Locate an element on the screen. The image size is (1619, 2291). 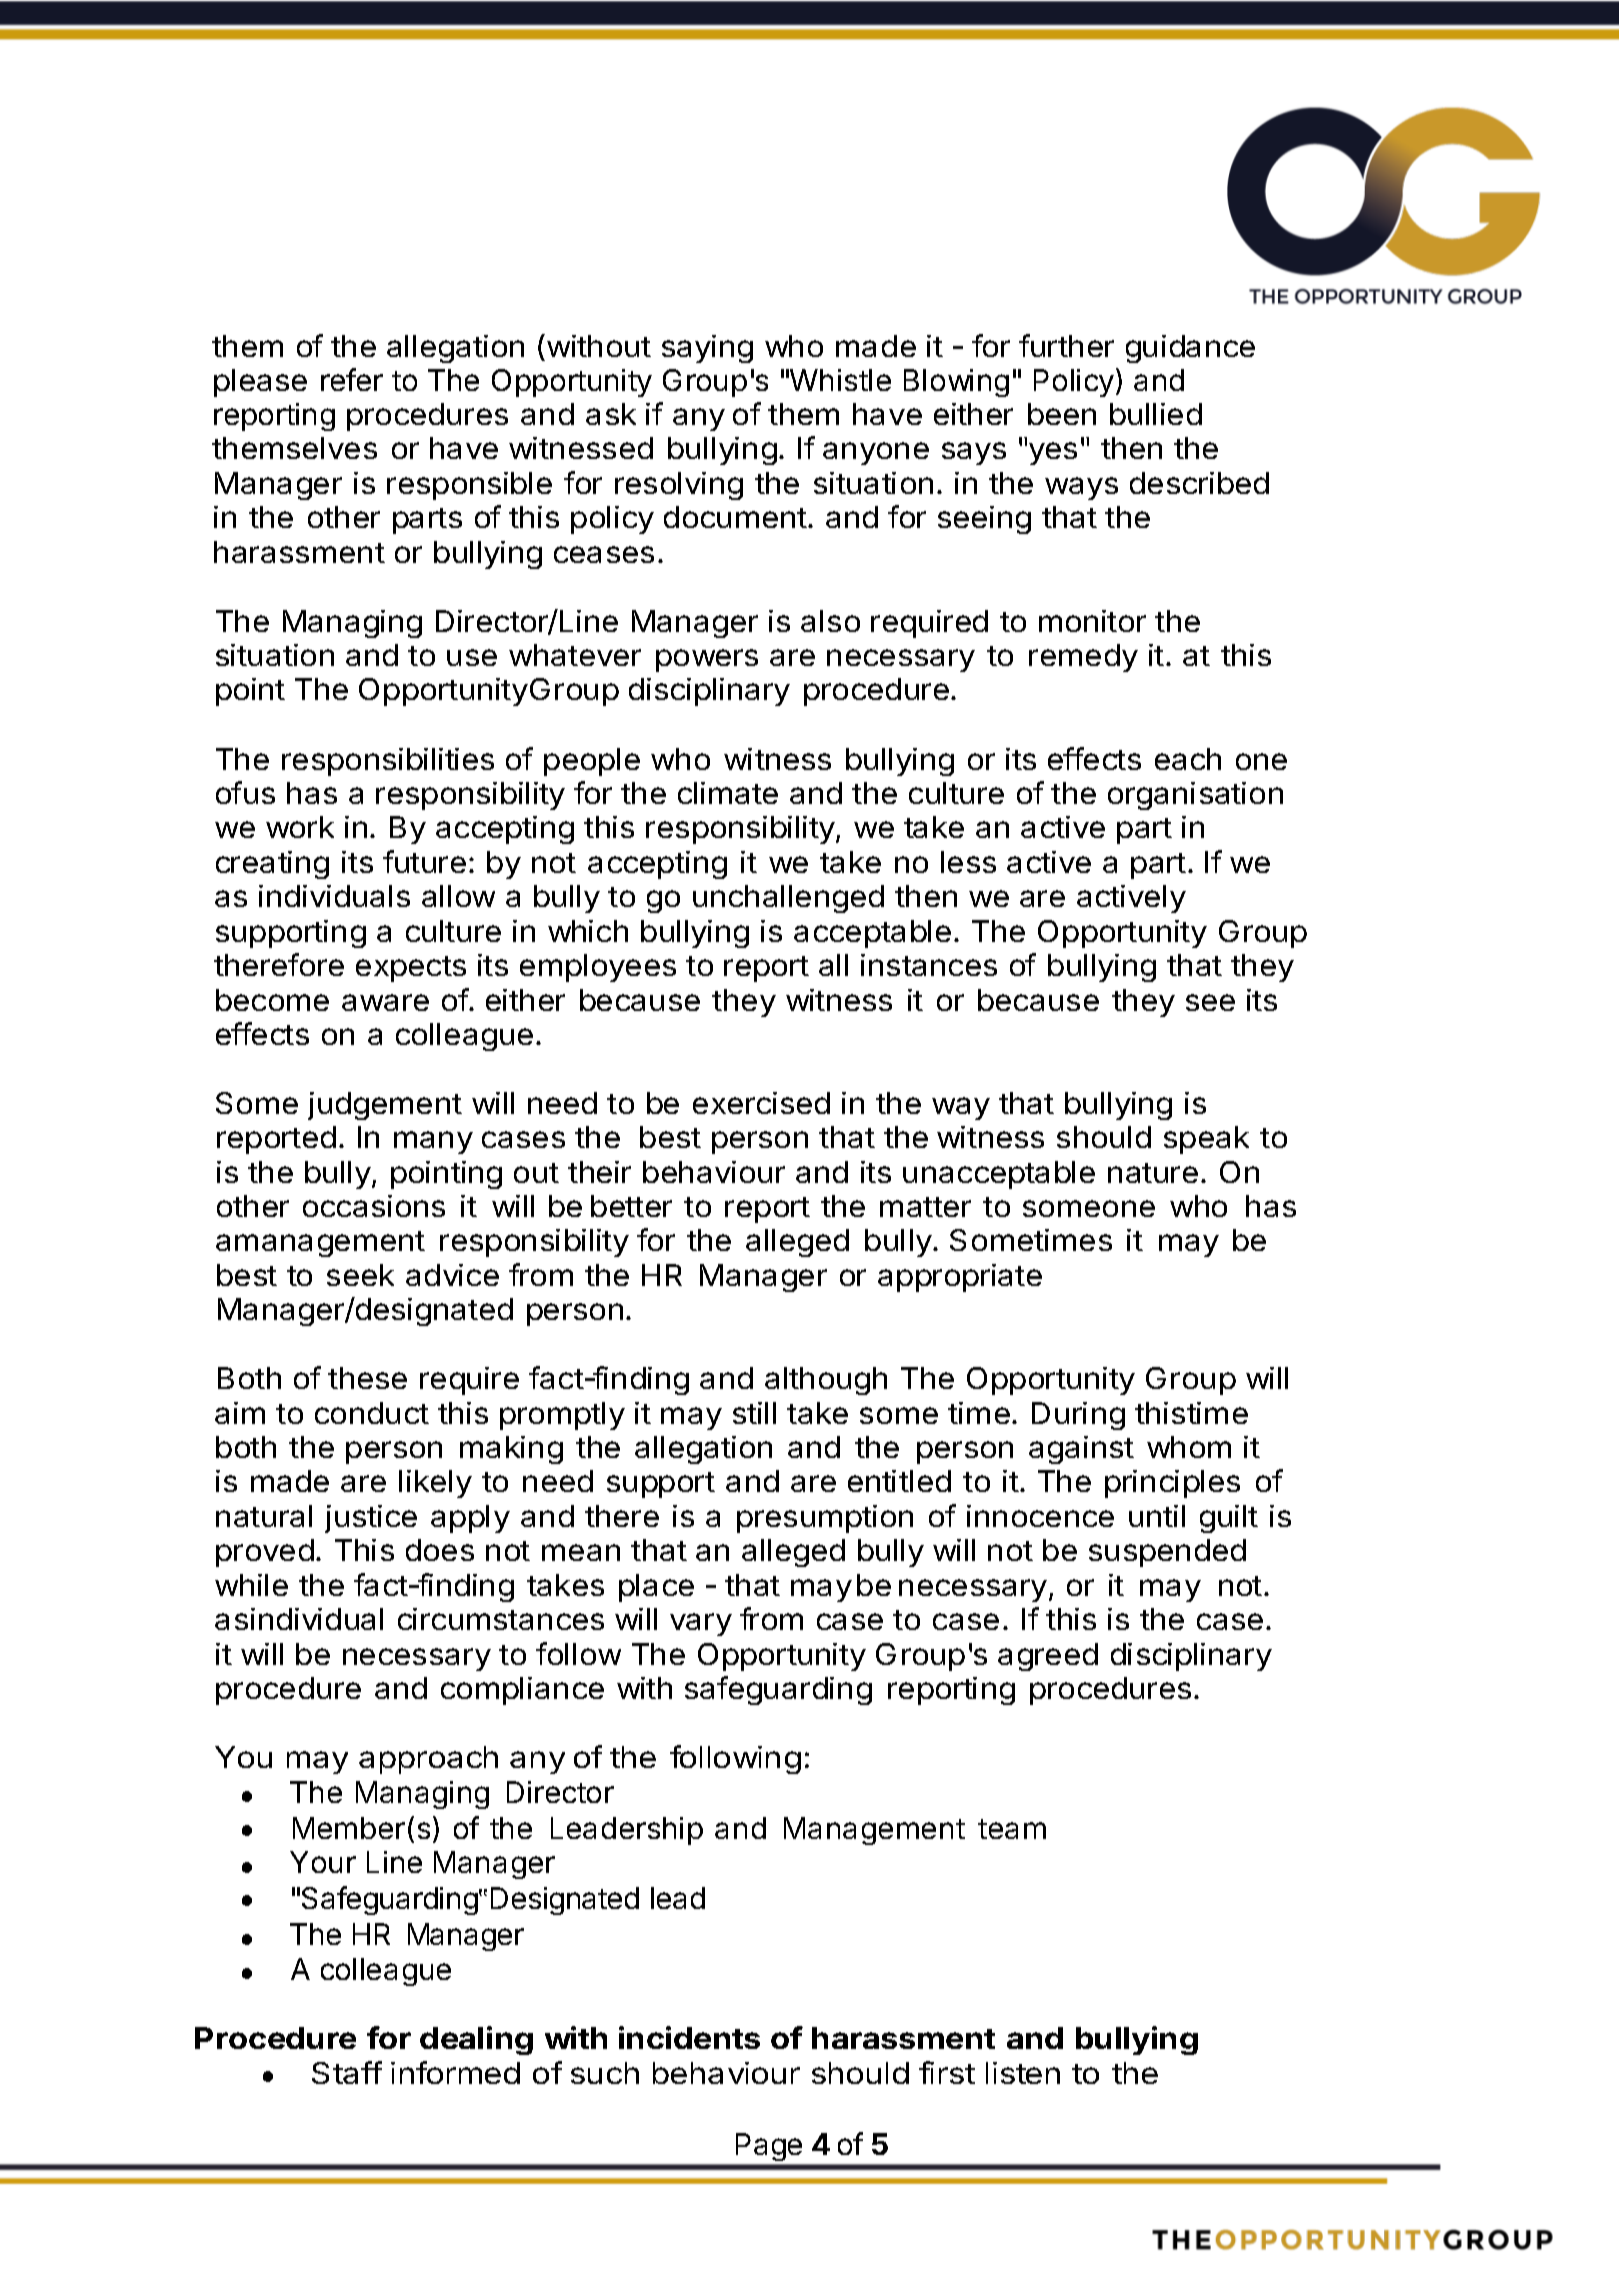
bullied is located at coordinates (1156, 414).
